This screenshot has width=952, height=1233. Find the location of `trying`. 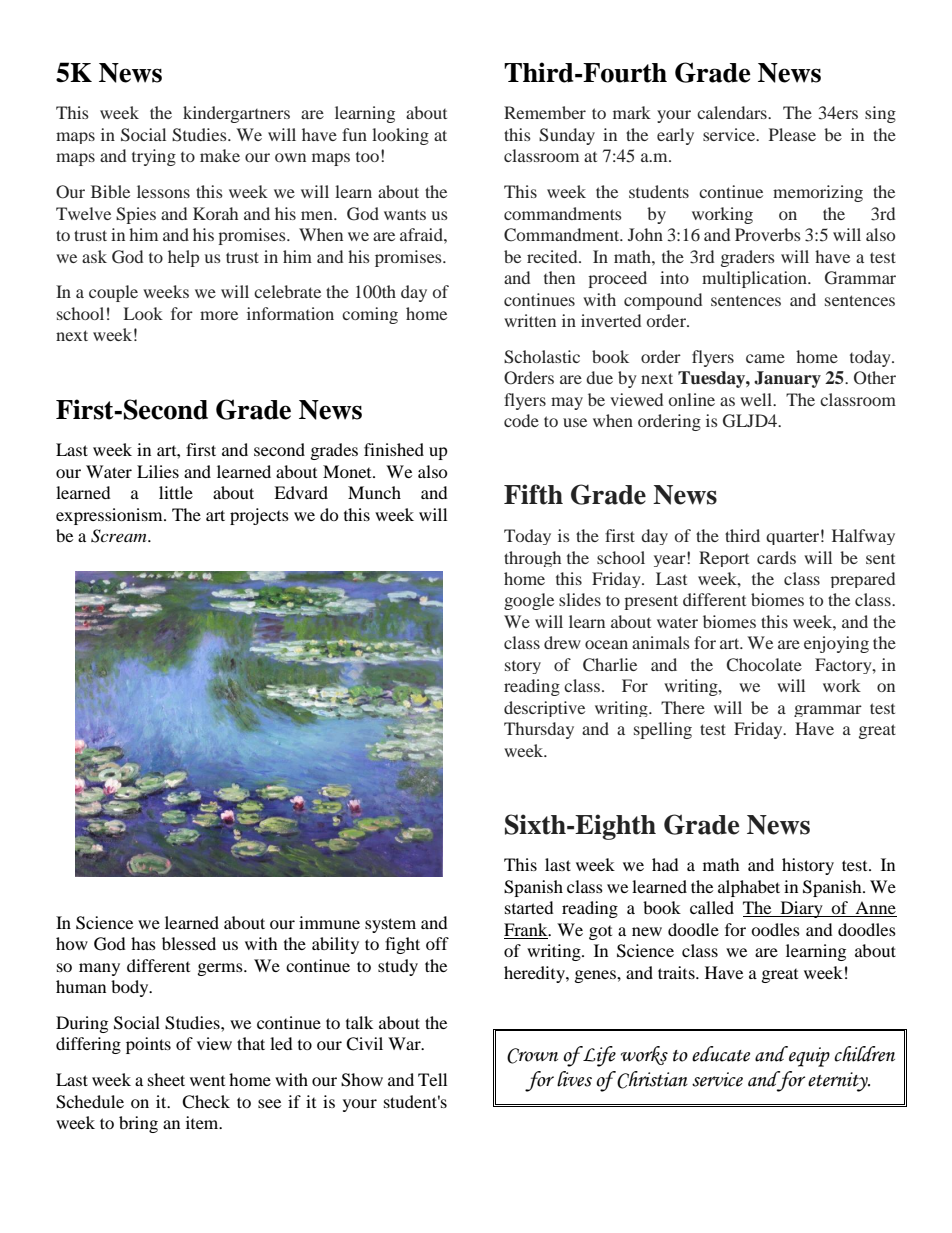

trying is located at coordinates (154, 157).
